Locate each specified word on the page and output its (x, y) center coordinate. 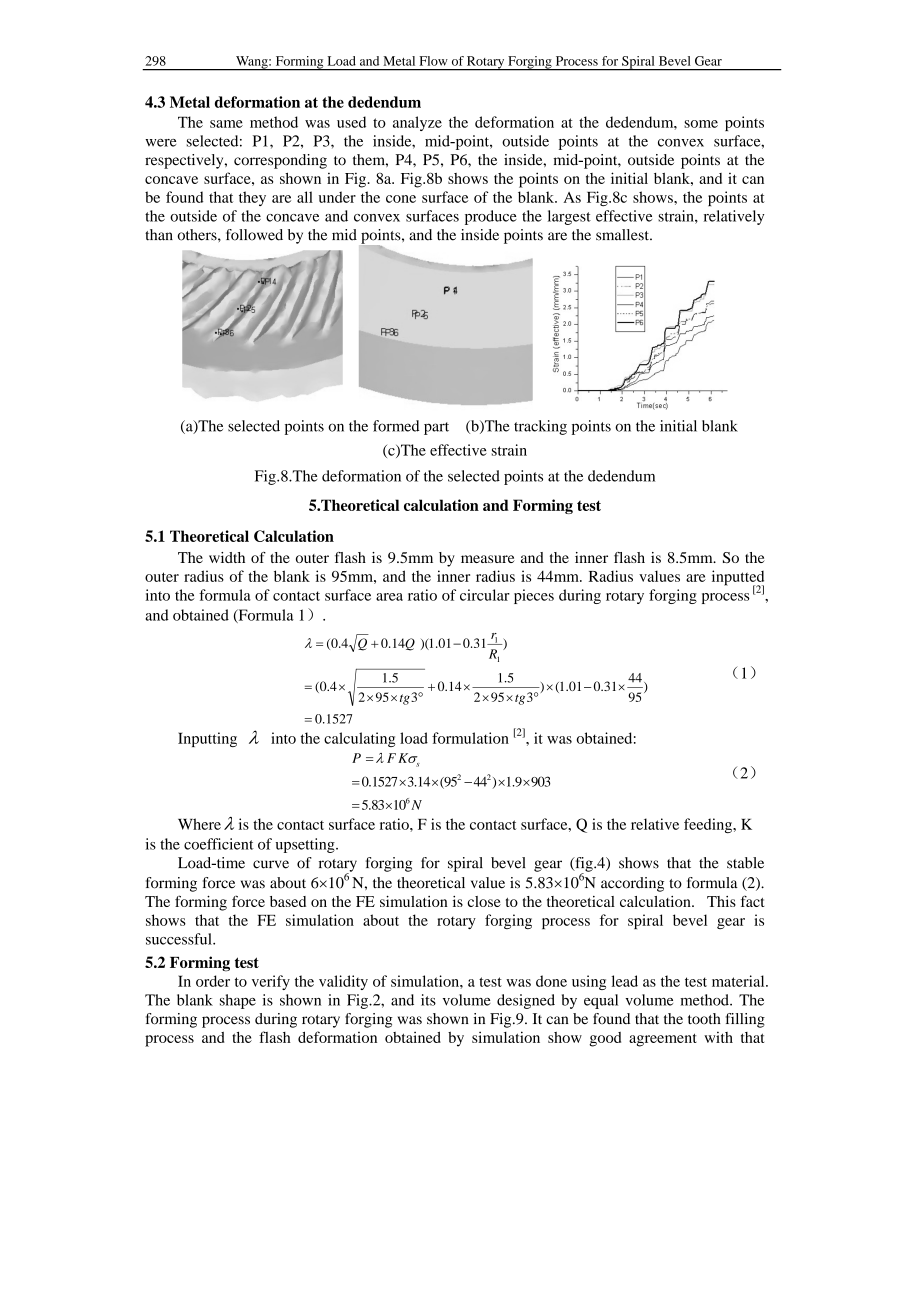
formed (396, 426)
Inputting (207, 739)
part (436, 428)
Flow (433, 61)
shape (238, 1001)
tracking (540, 427)
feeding (709, 825)
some (701, 124)
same (226, 124)
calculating (359, 739)
